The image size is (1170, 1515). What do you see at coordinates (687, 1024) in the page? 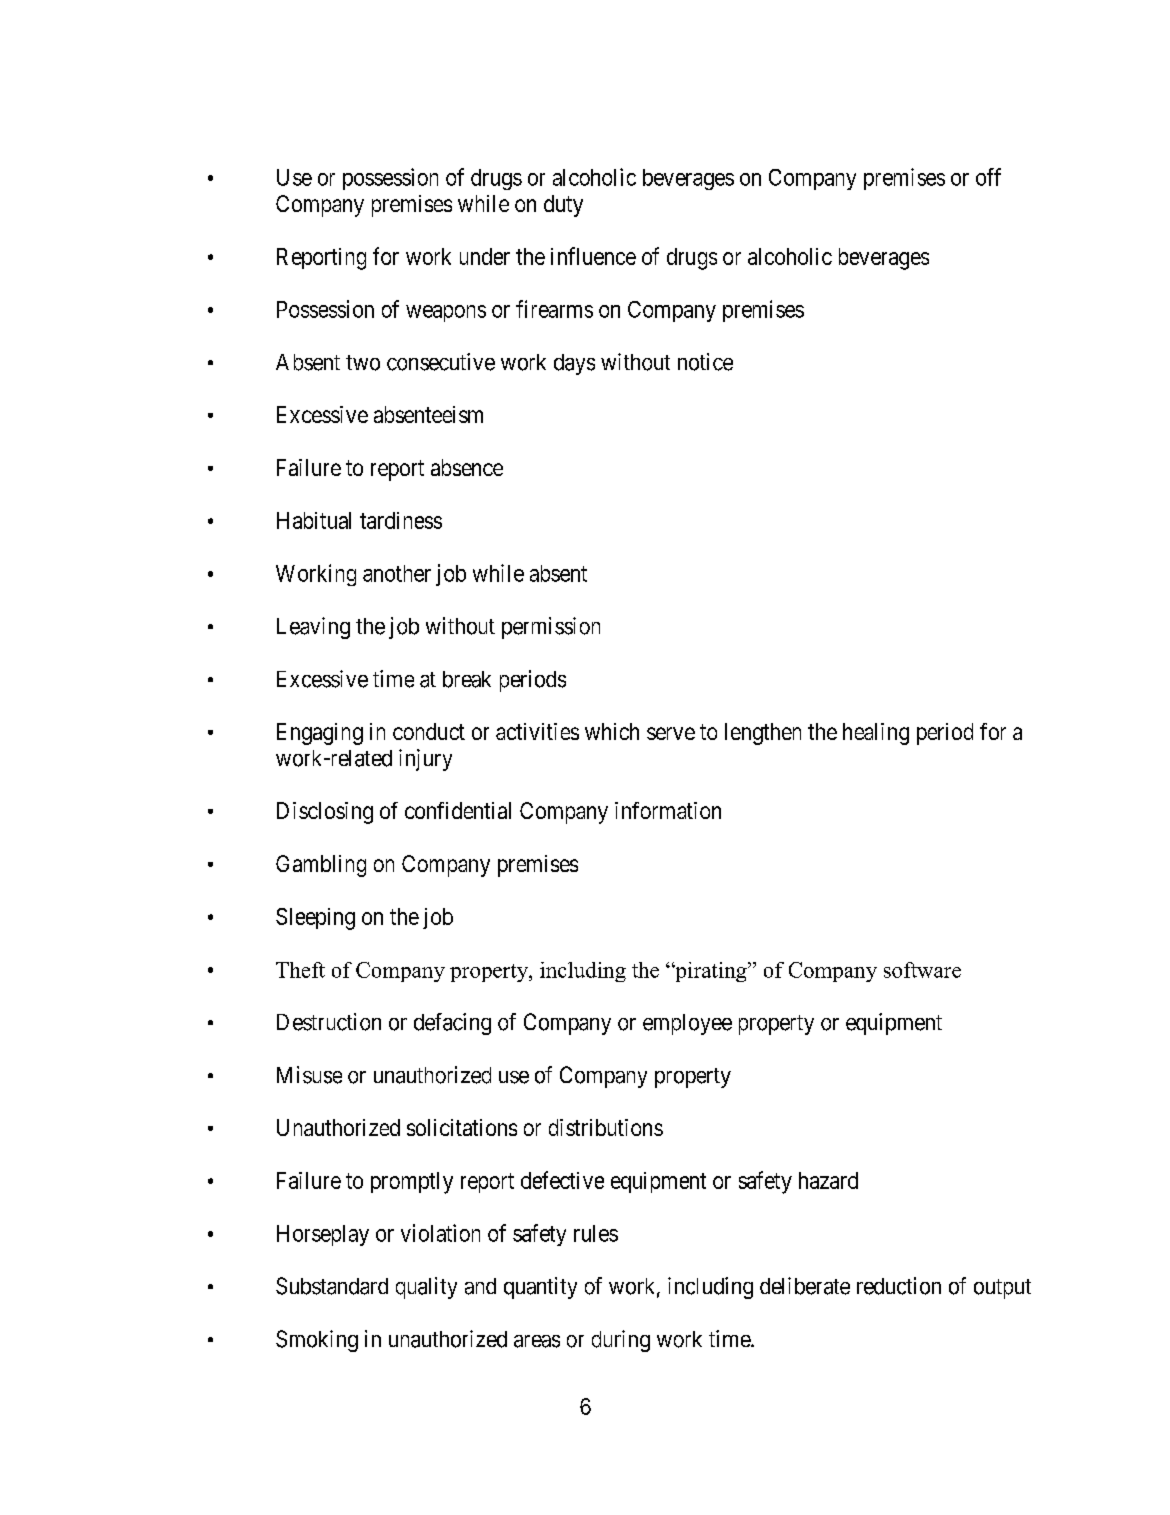
I see `employee` at bounding box center [687, 1024].
